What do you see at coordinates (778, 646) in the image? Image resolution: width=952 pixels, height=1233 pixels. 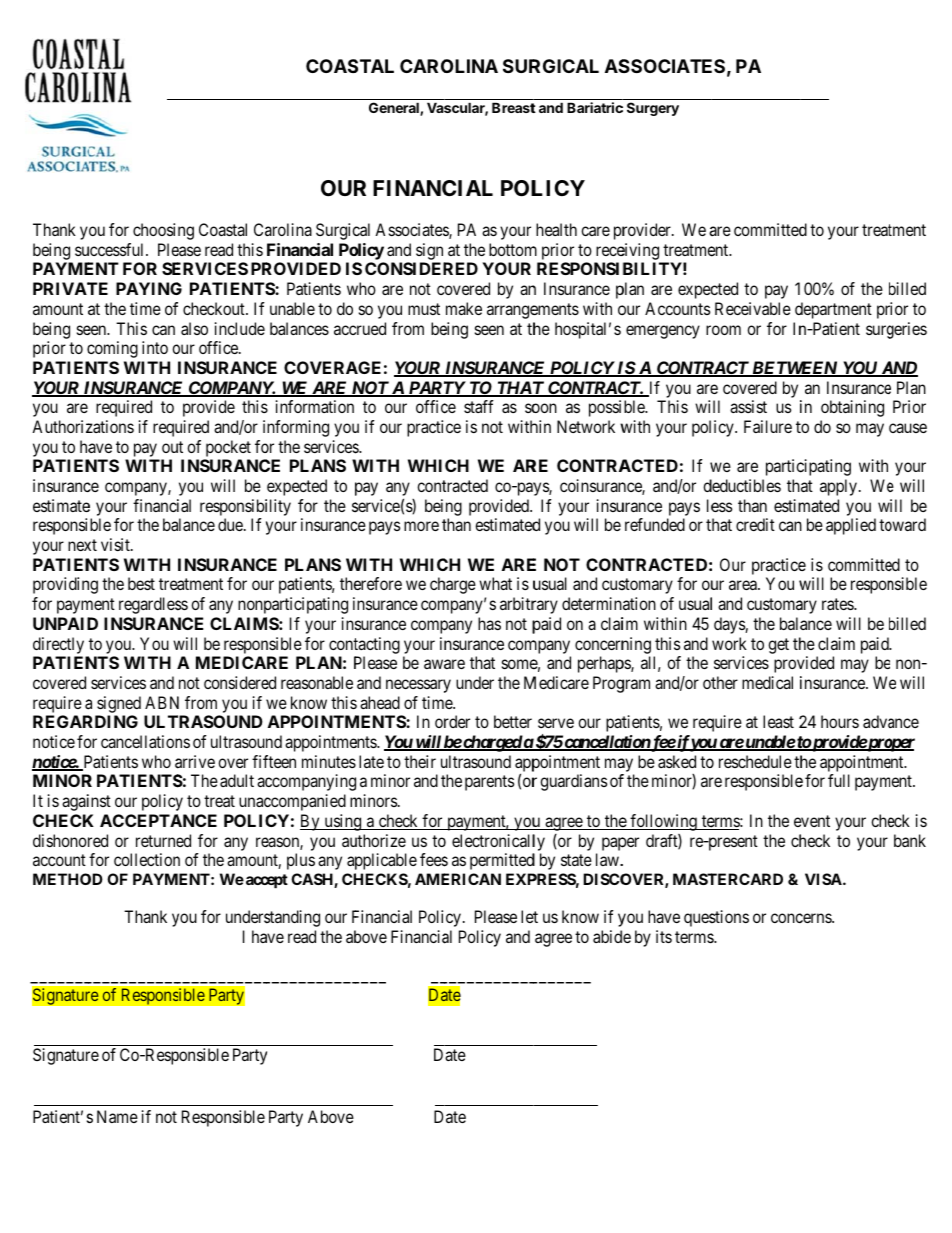 I see `get` at bounding box center [778, 646].
